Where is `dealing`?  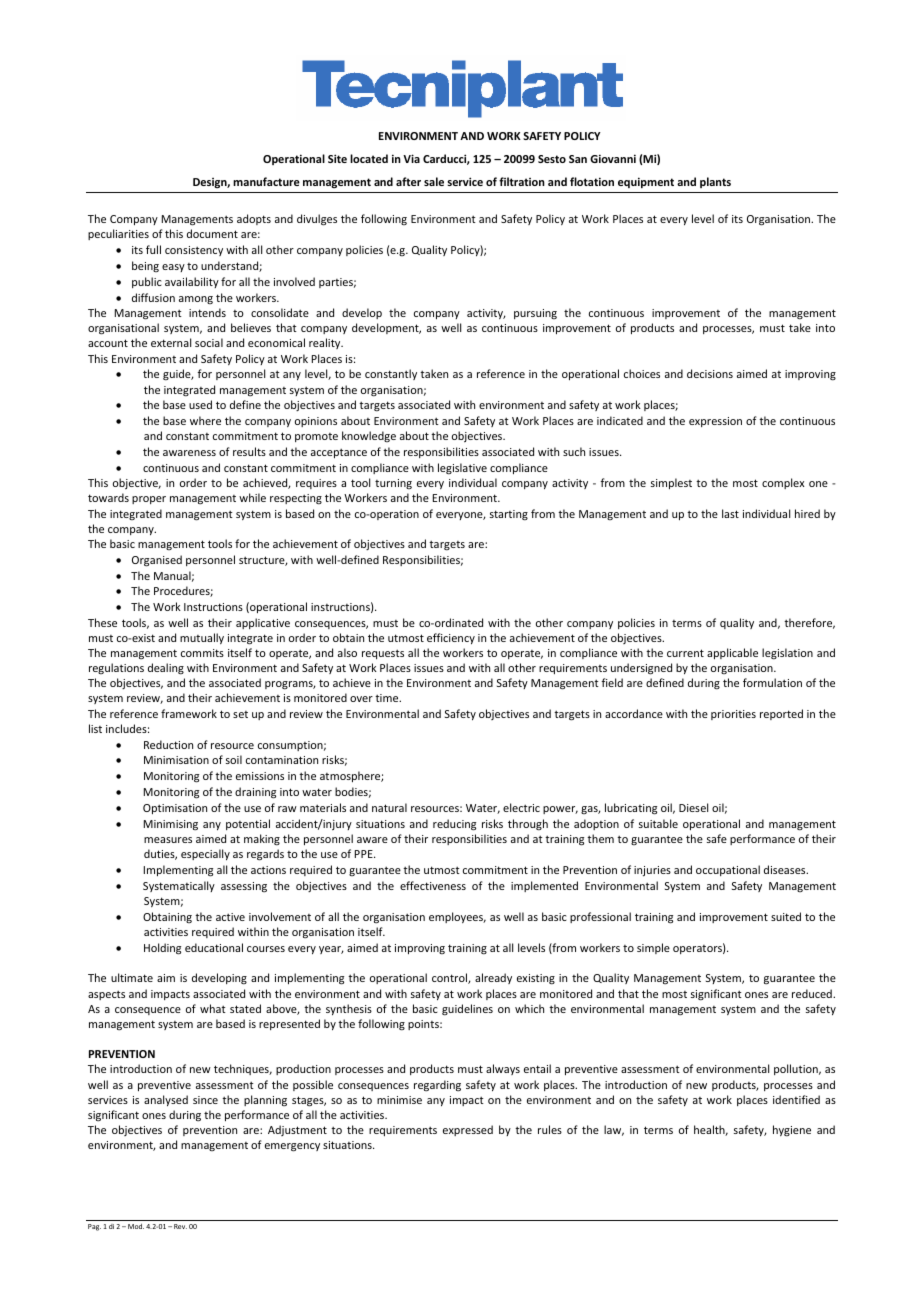
dealing is located at coordinates (166, 669).
